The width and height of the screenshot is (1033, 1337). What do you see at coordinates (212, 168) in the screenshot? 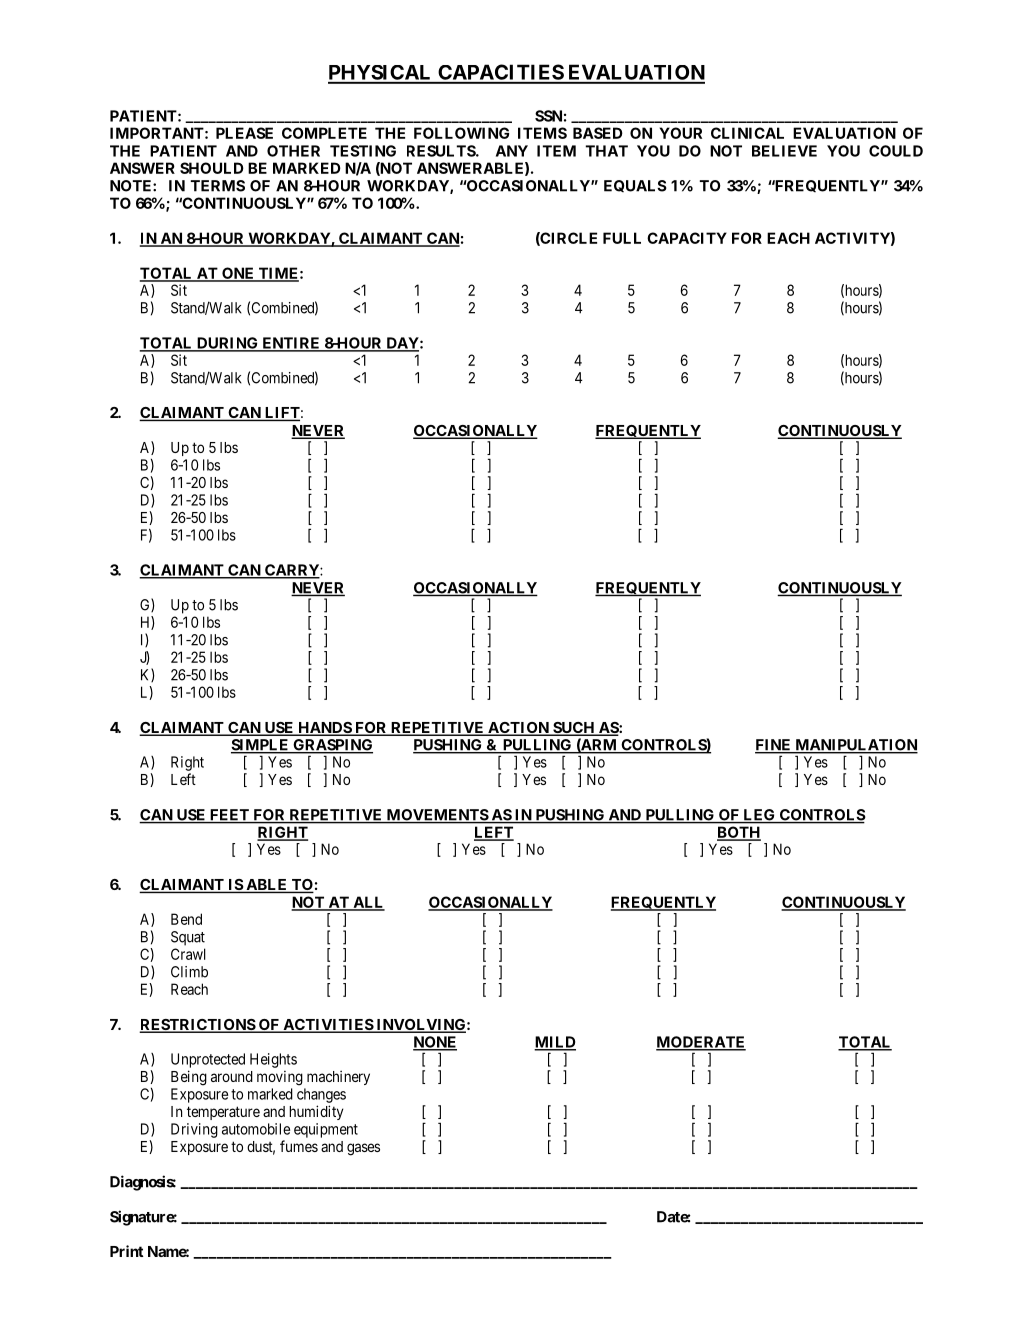
I see `SHOULD` at bounding box center [212, 168].
